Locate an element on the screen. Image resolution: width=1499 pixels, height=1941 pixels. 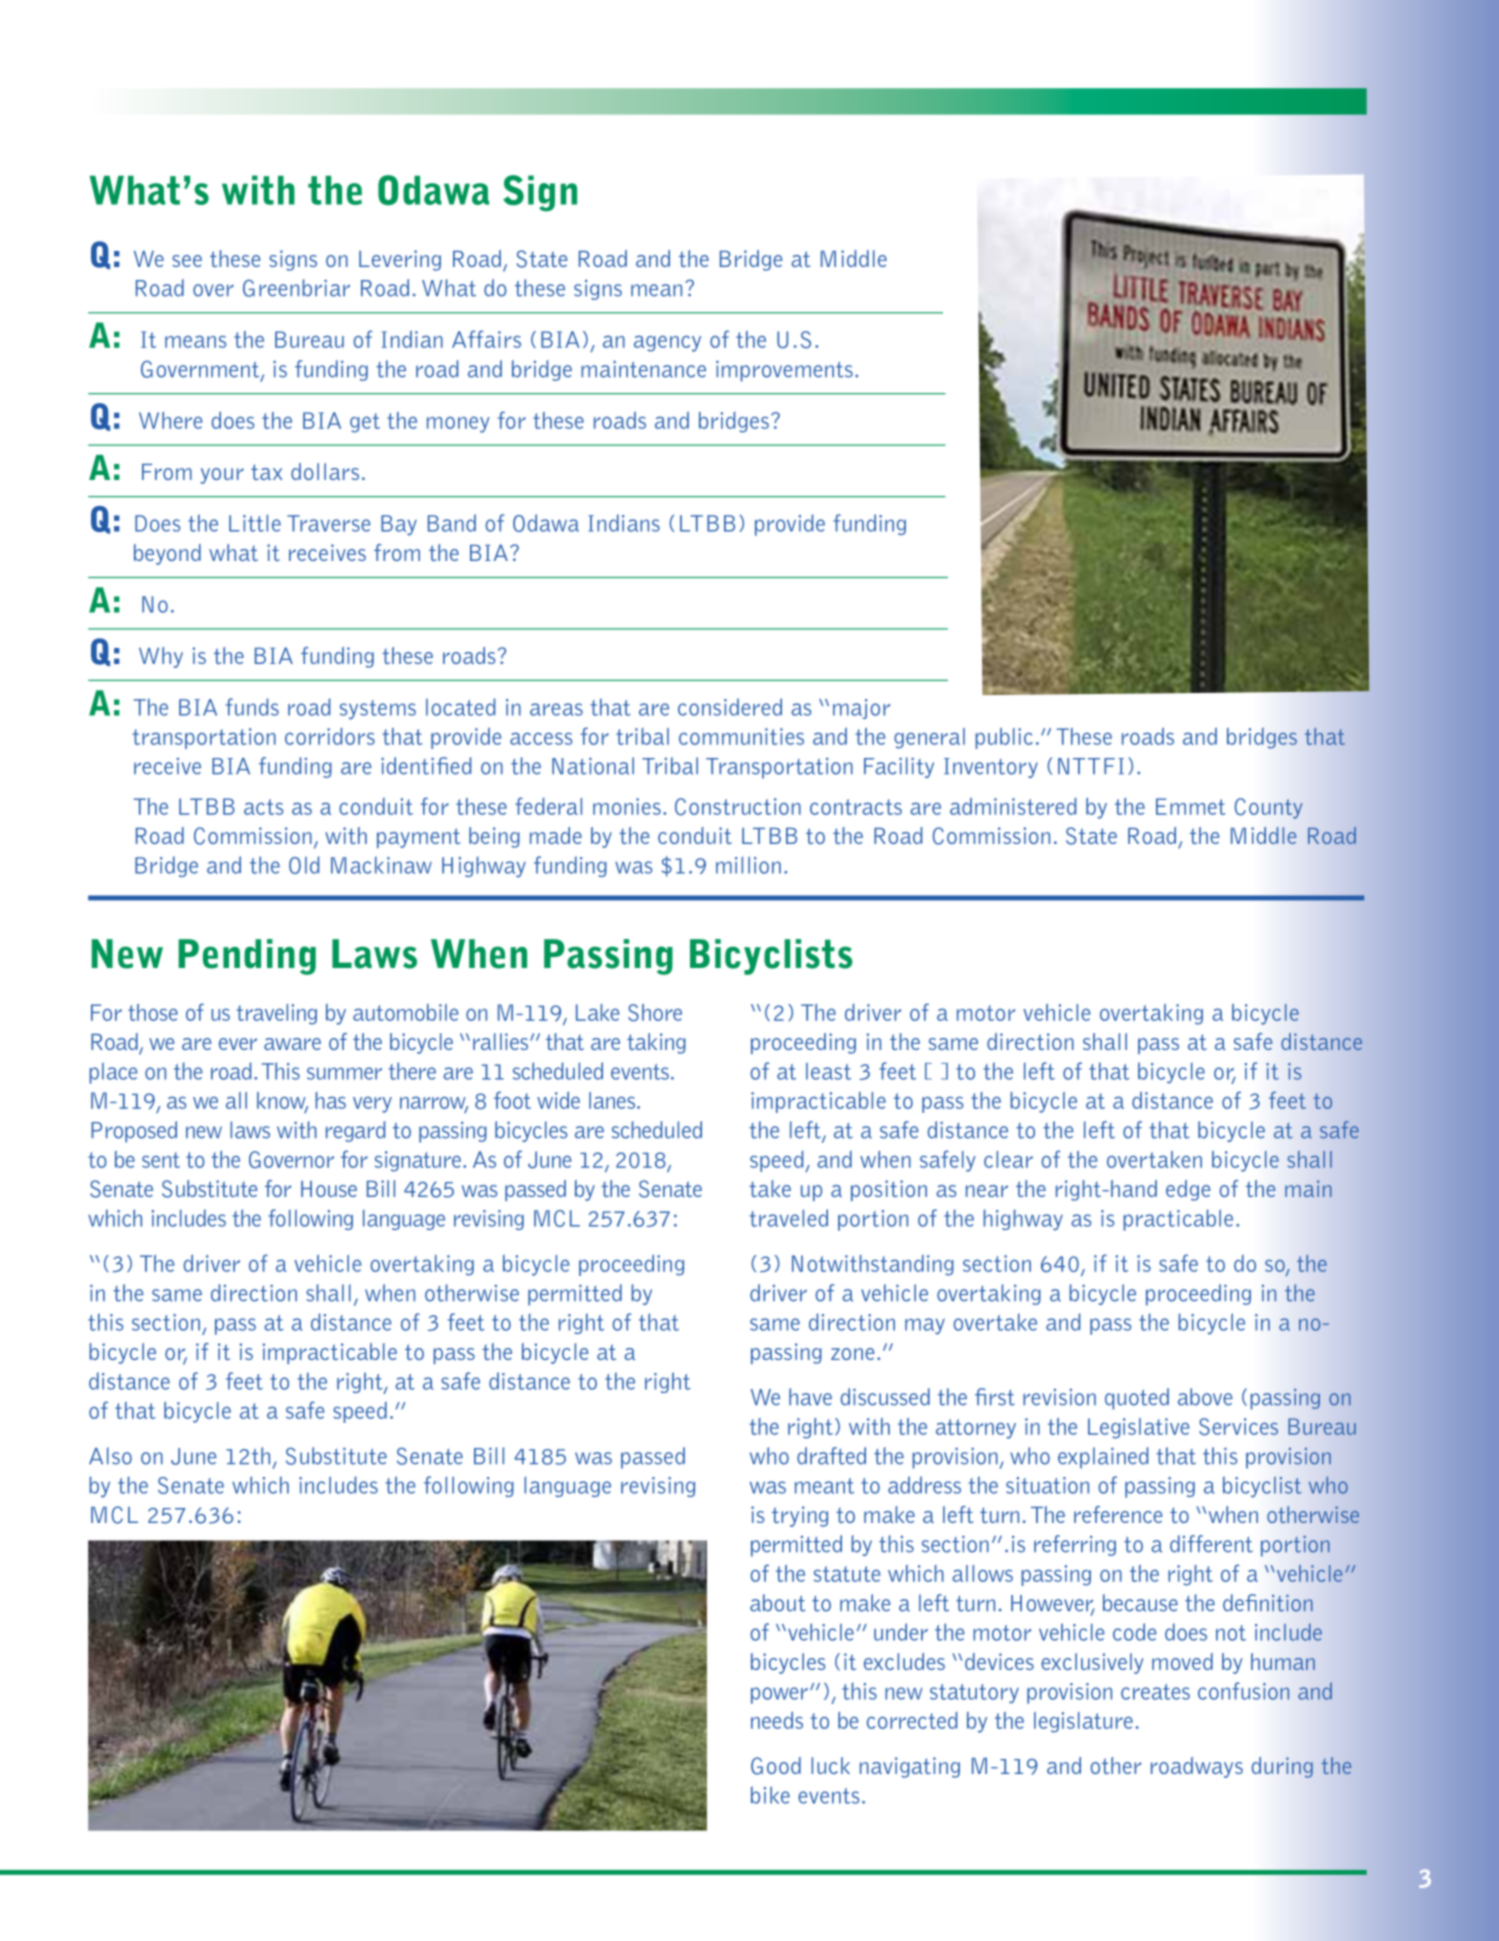
Also is located at coordinates (110, 1456).
